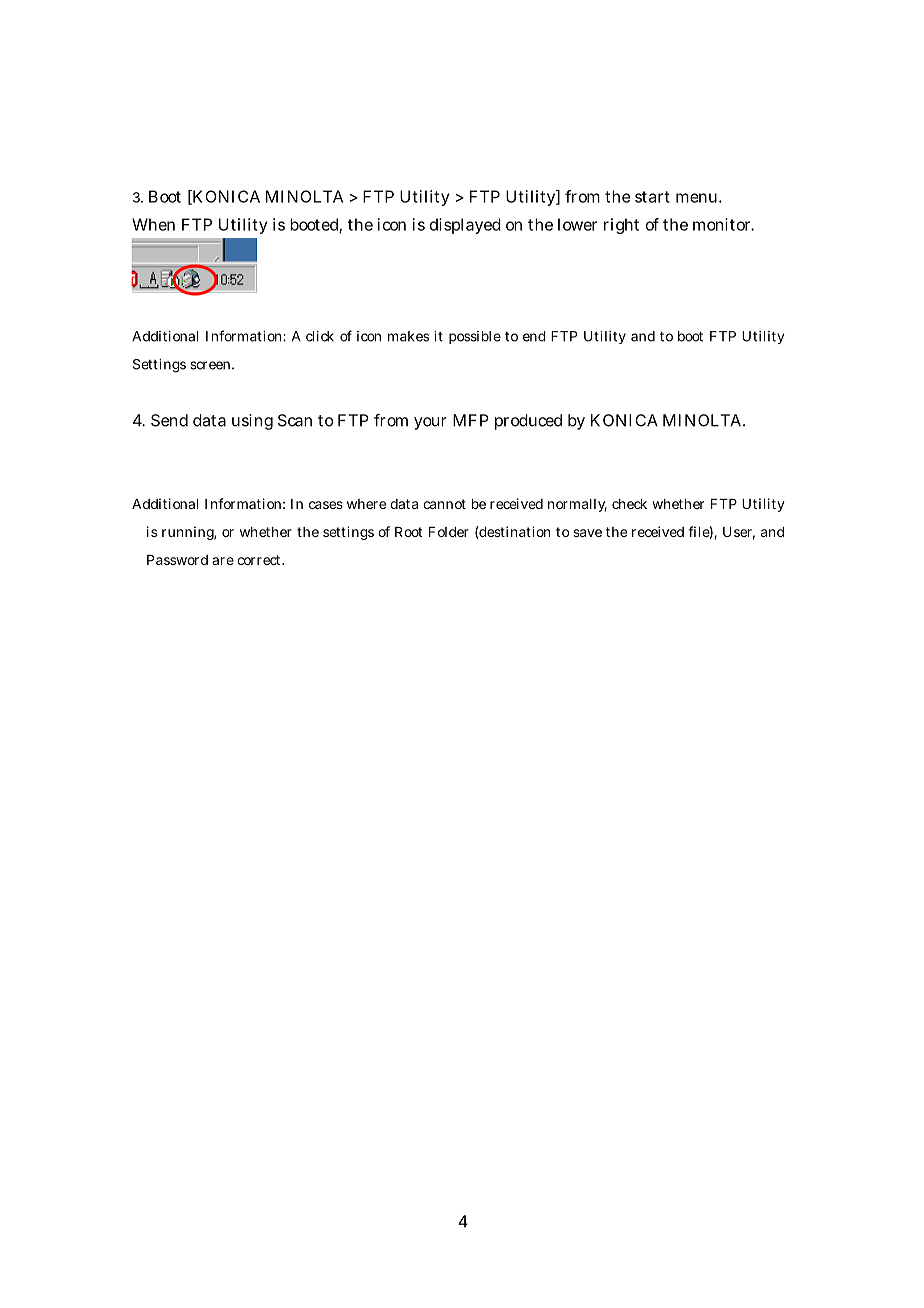 The height and width of the image is (1308, 924). I want to click on are, so click(223, 561).
